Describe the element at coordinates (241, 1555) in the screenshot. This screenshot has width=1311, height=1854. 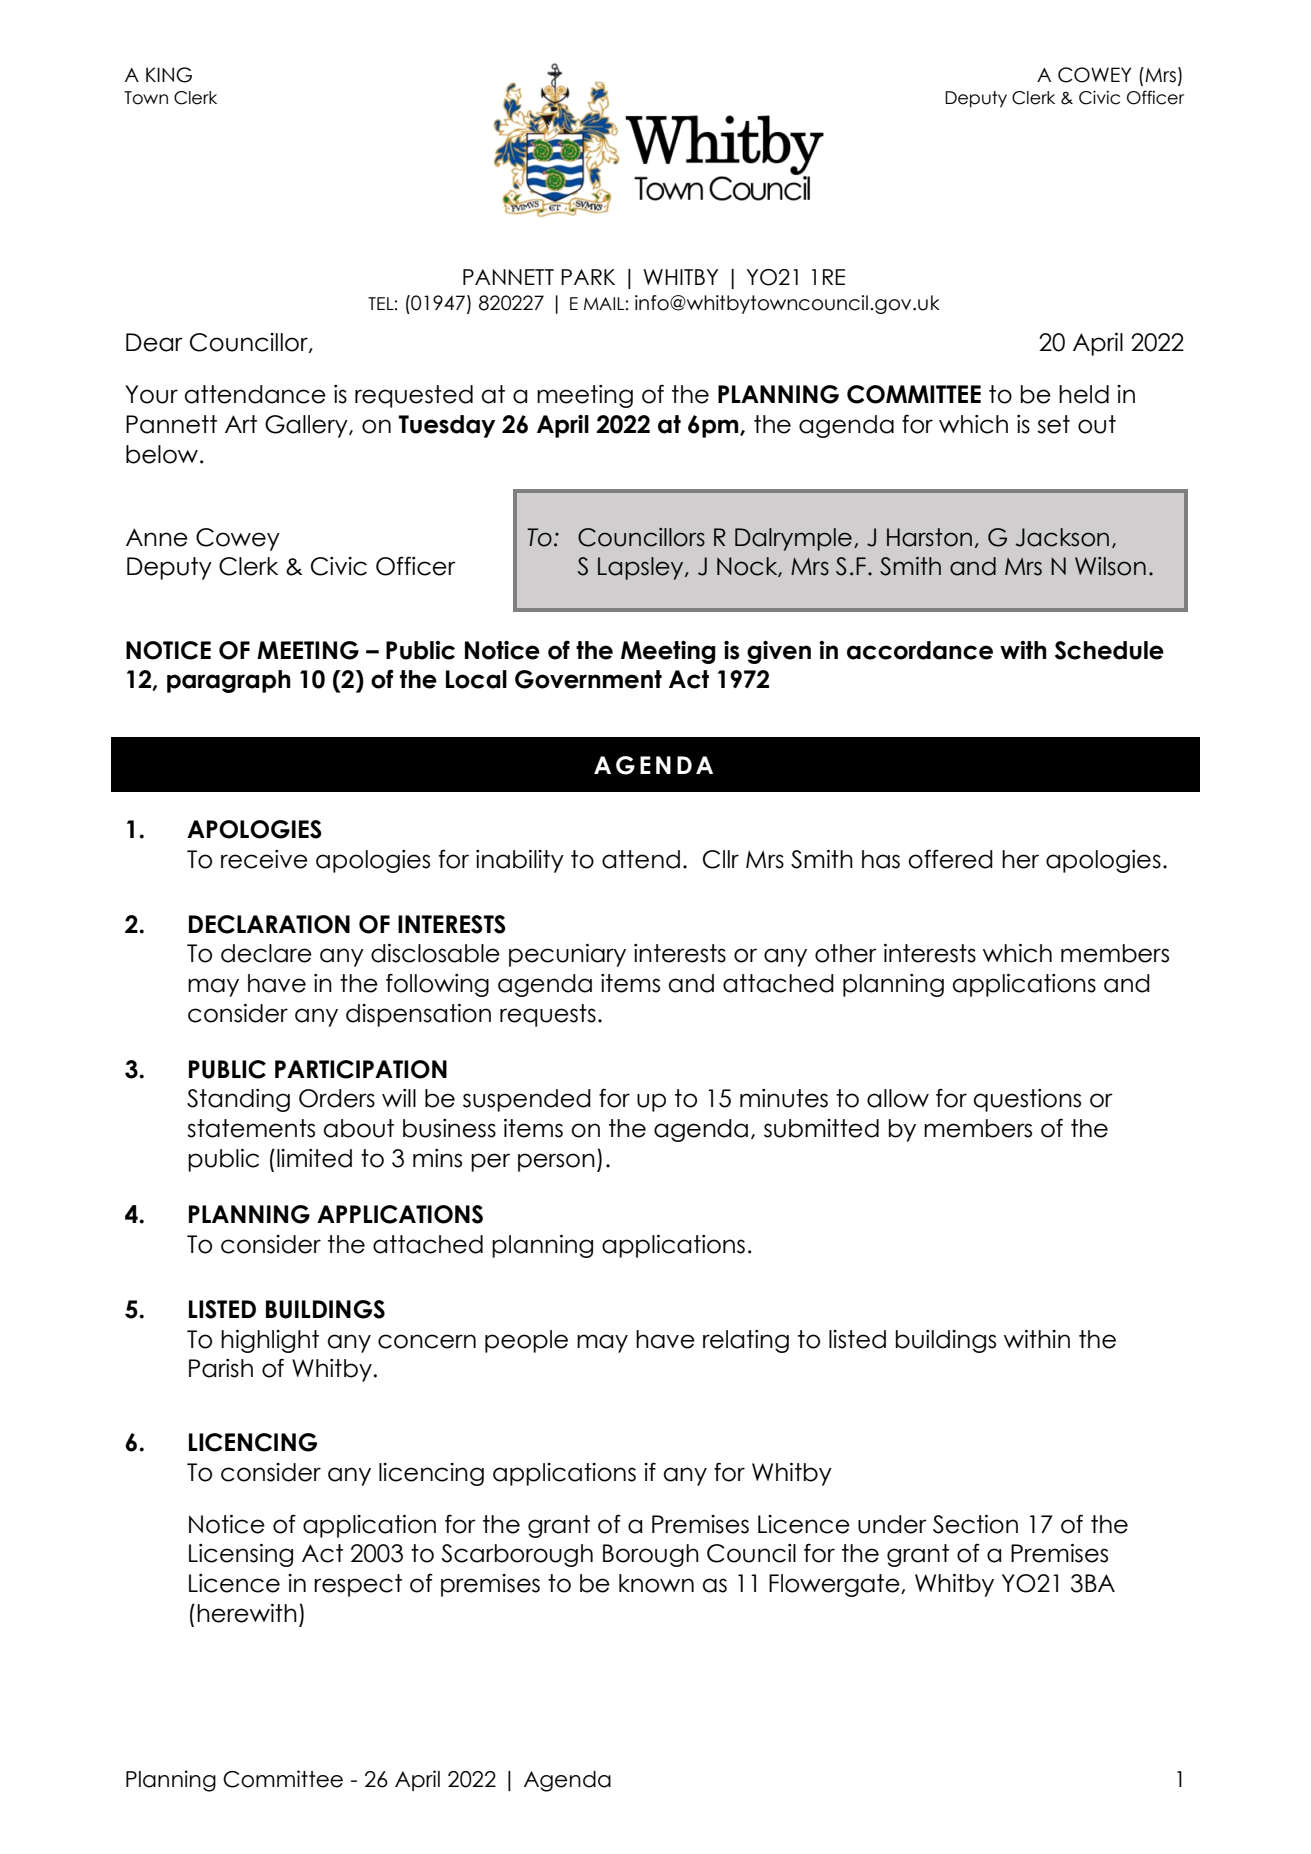
I see `Licensing` at that location.
